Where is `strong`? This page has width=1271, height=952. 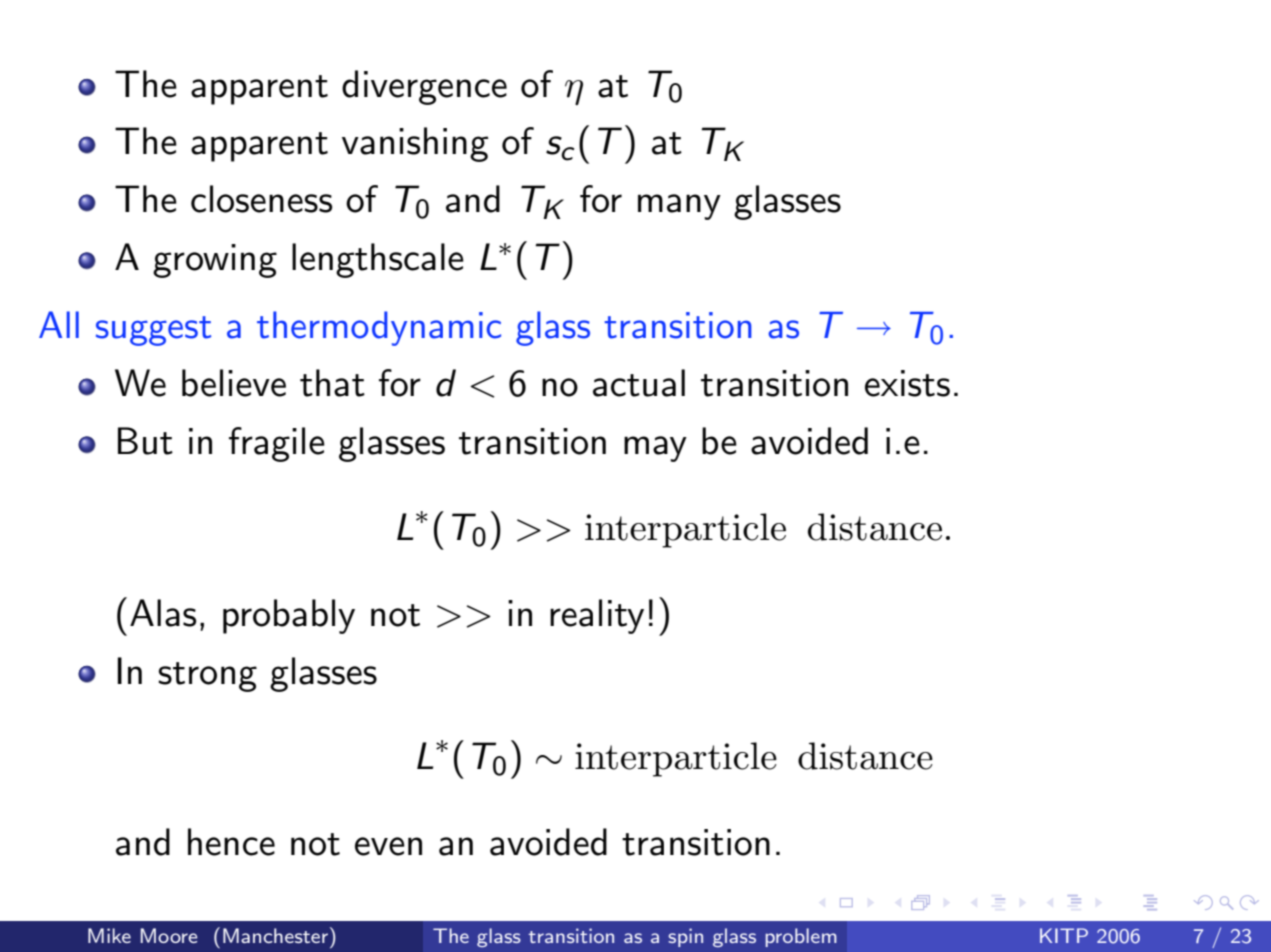
strong is located at coordinates (207, 677).
